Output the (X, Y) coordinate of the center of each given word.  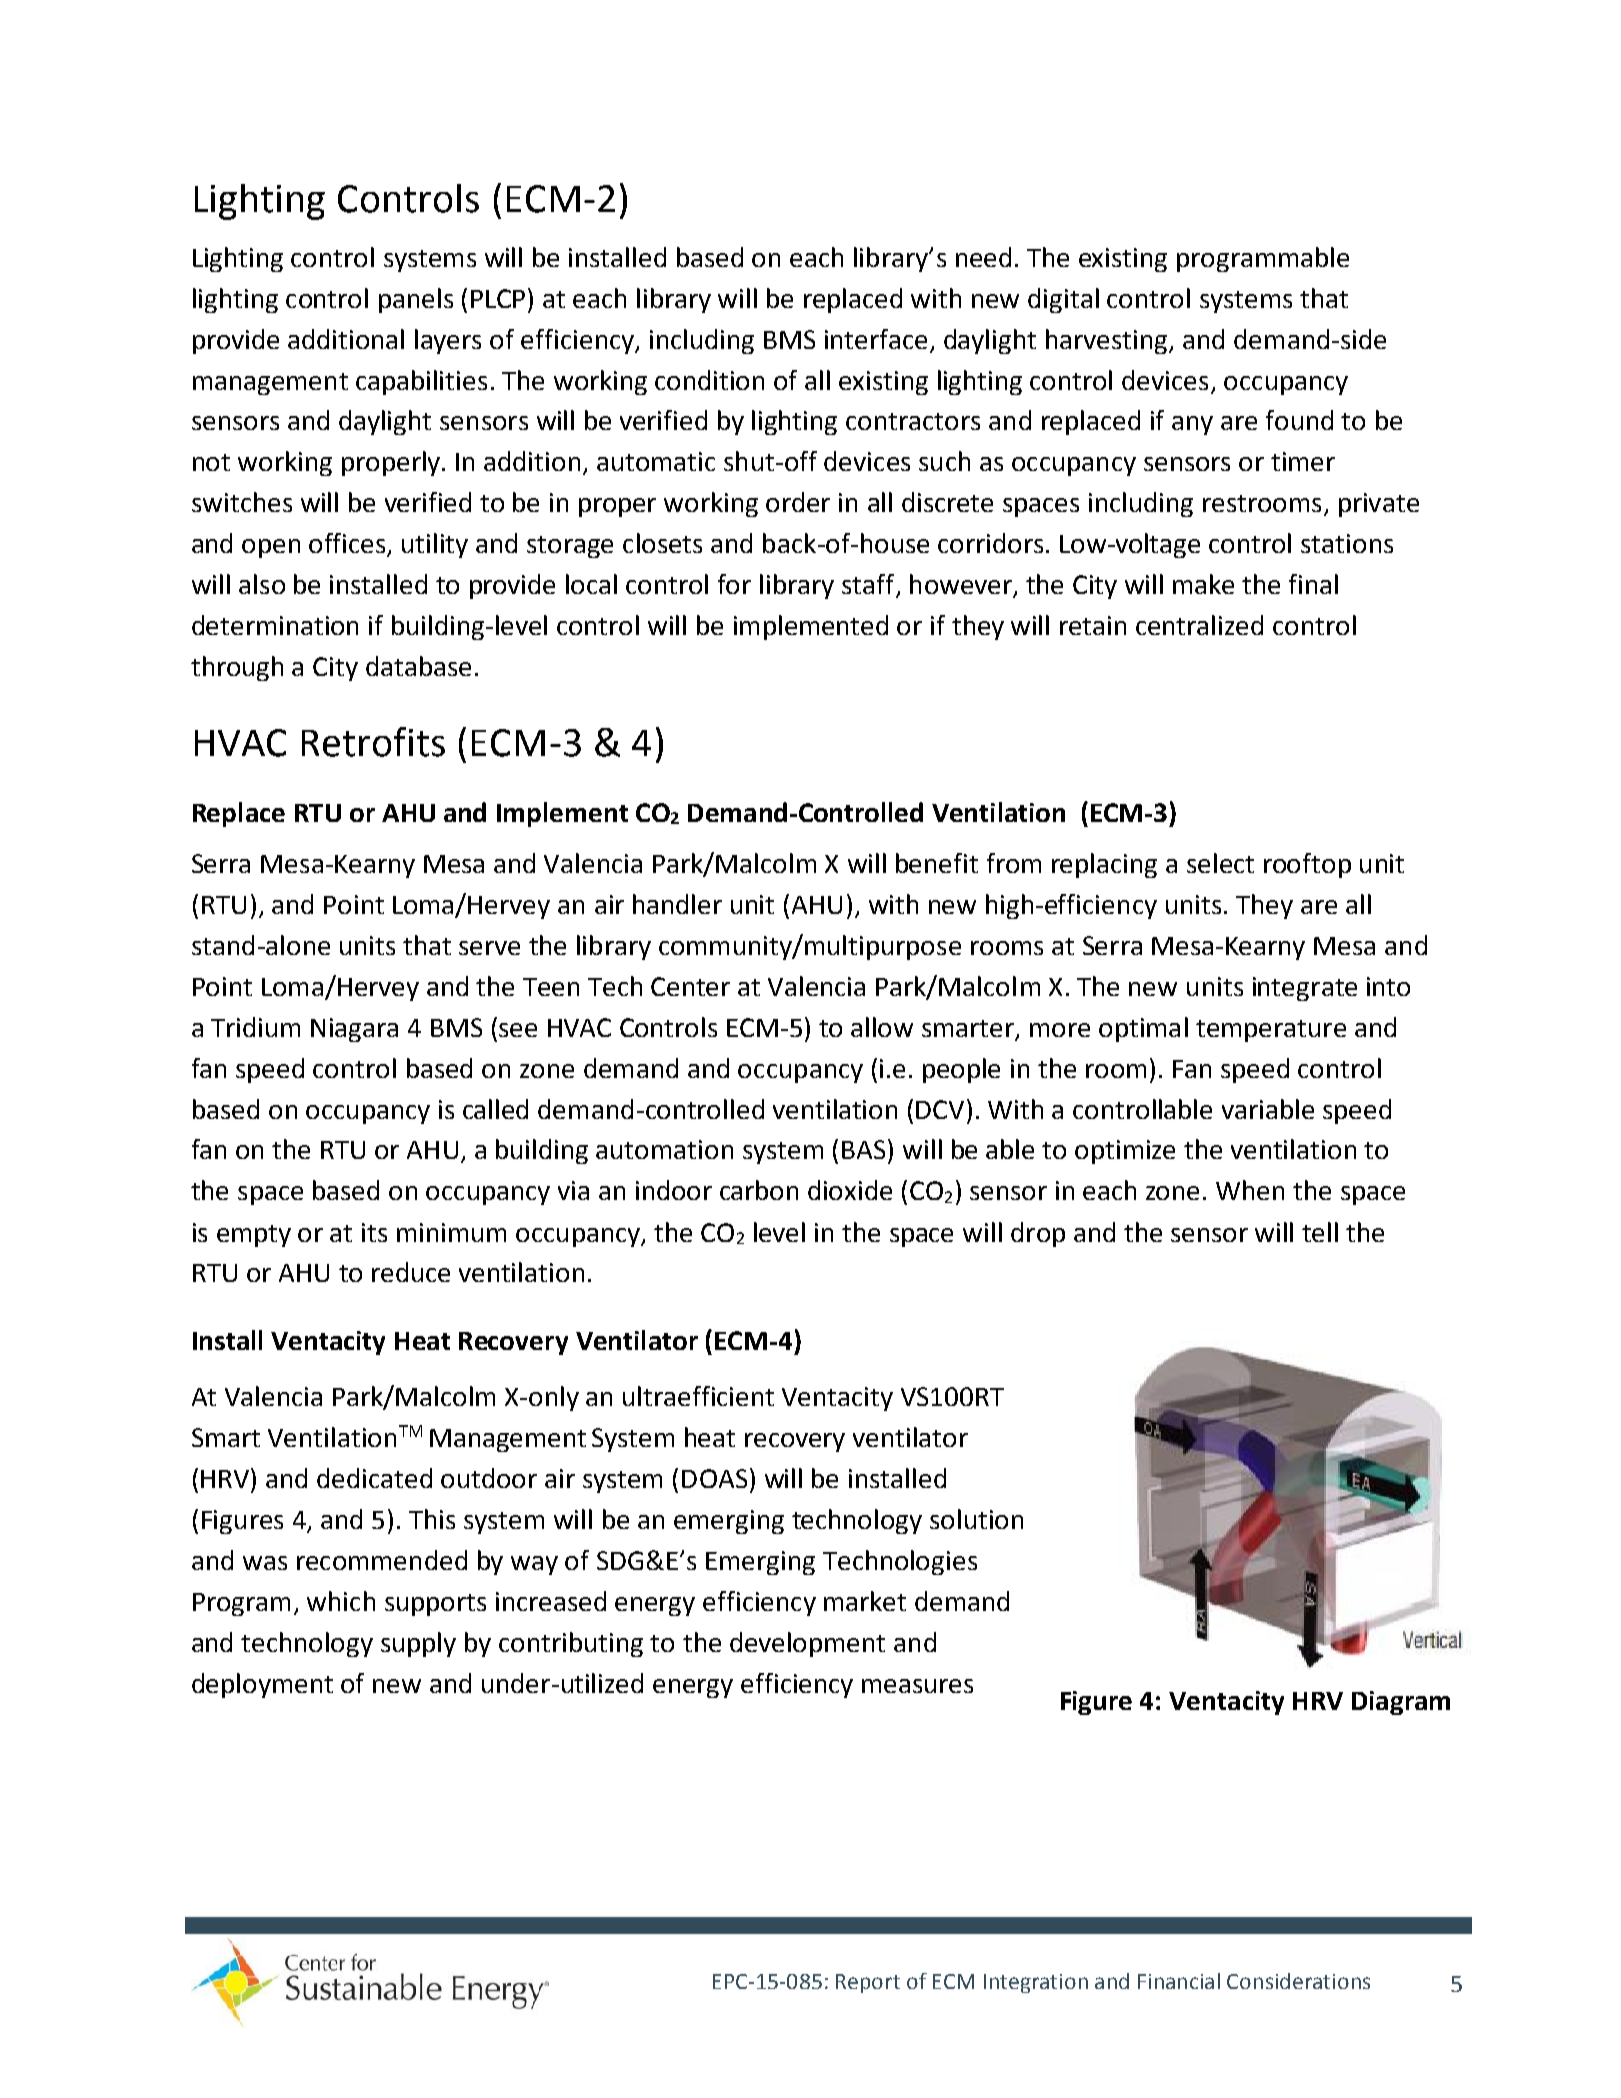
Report (868, 1983)
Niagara (354, 1030)
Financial (1179, 1981)
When (1250, 1190)
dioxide (850, 1190)
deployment (262, 1685)
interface (876, 339)
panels (416, 300)
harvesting (1108, 341)
